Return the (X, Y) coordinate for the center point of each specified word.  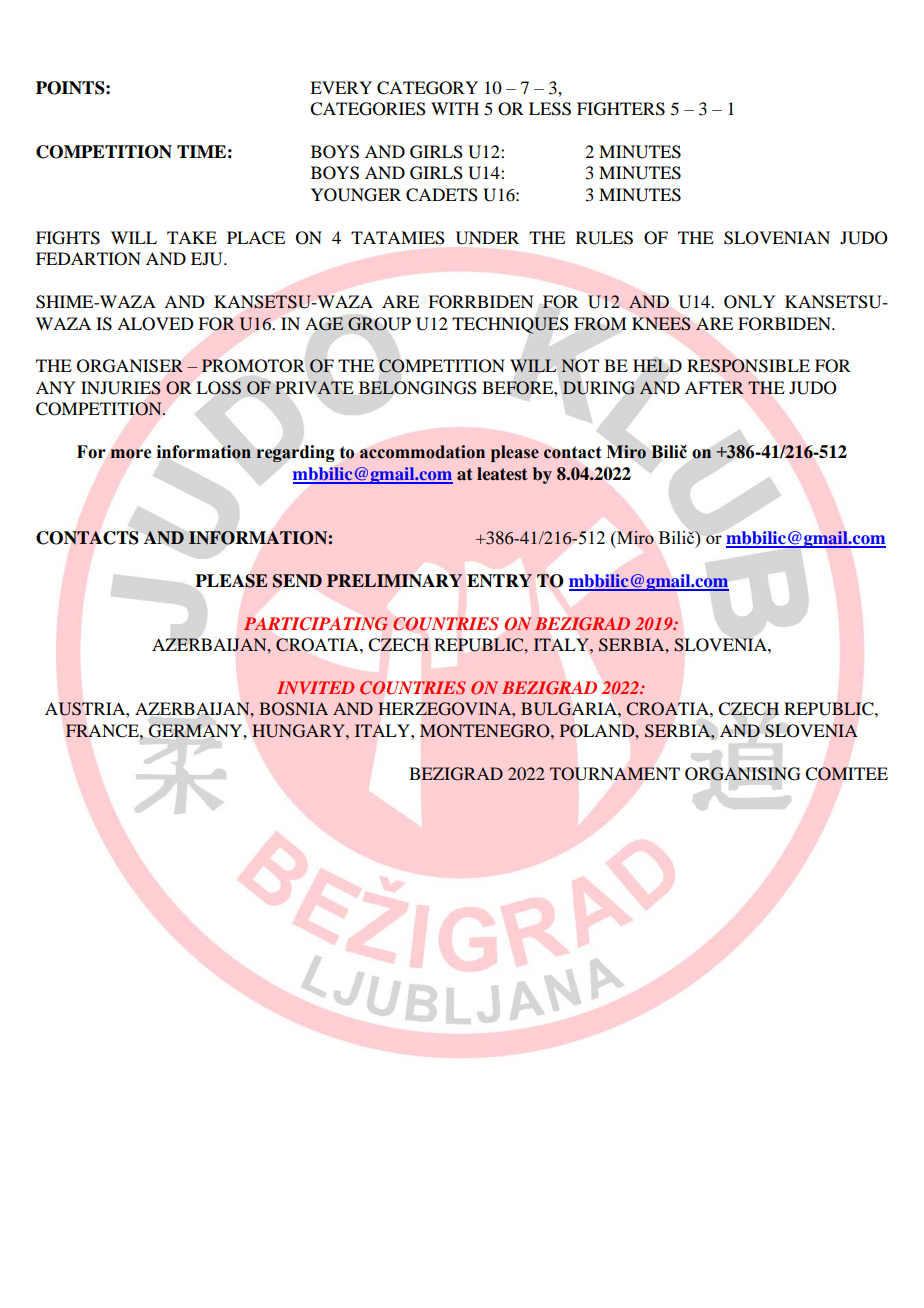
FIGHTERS (621, 109)
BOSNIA (293, 709)
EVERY (341, 87)
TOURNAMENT (614, 774)
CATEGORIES (368, 109)
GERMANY (197, 730)
